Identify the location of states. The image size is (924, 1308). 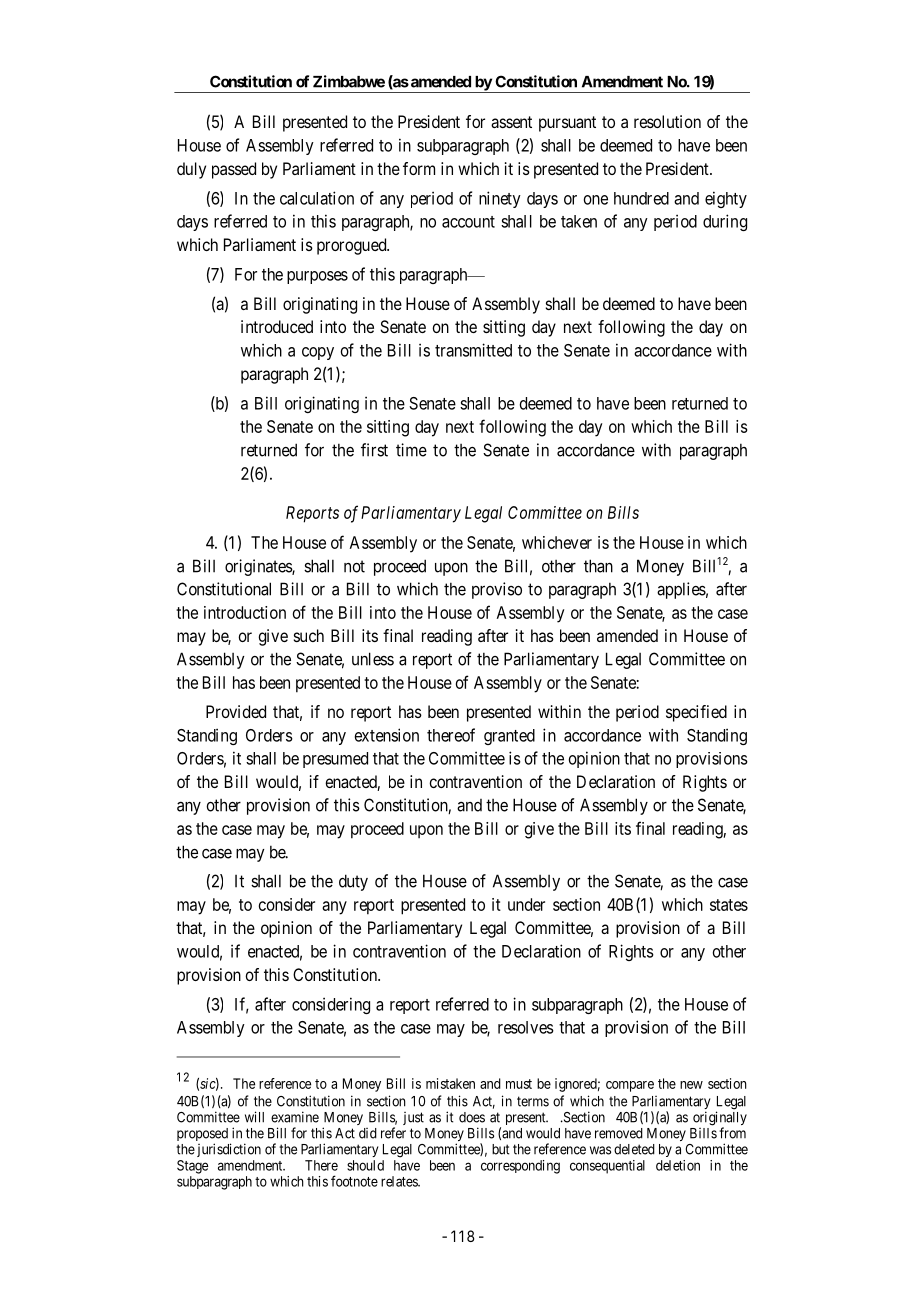
(729, 905).
